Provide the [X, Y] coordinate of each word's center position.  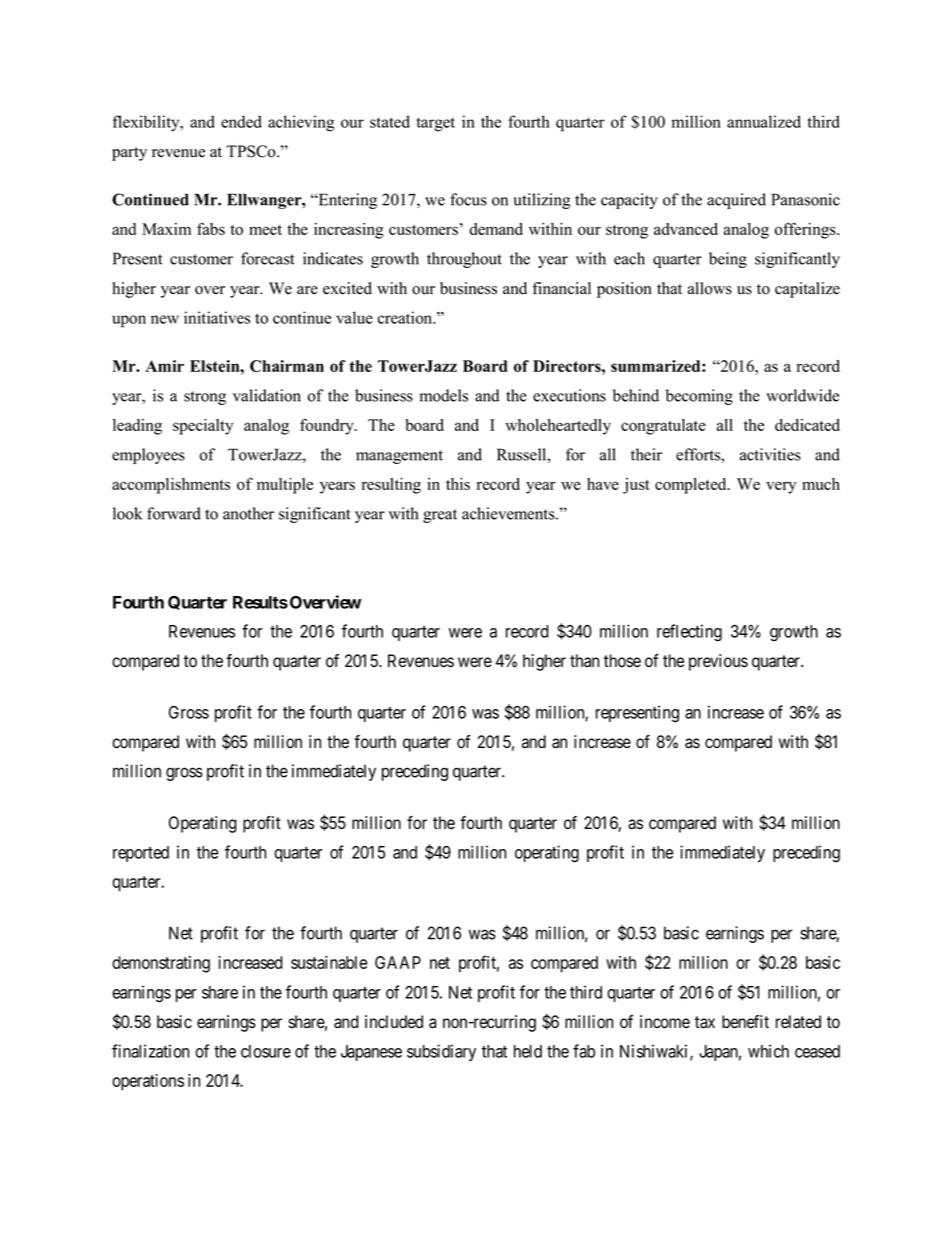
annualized [764, 121]
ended [241, 121]
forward [174, 513]
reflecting [689, 633]
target [435, 124]
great [440, 516]
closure [266, 1051]
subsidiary [441, 1052]
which [768, 1051]
